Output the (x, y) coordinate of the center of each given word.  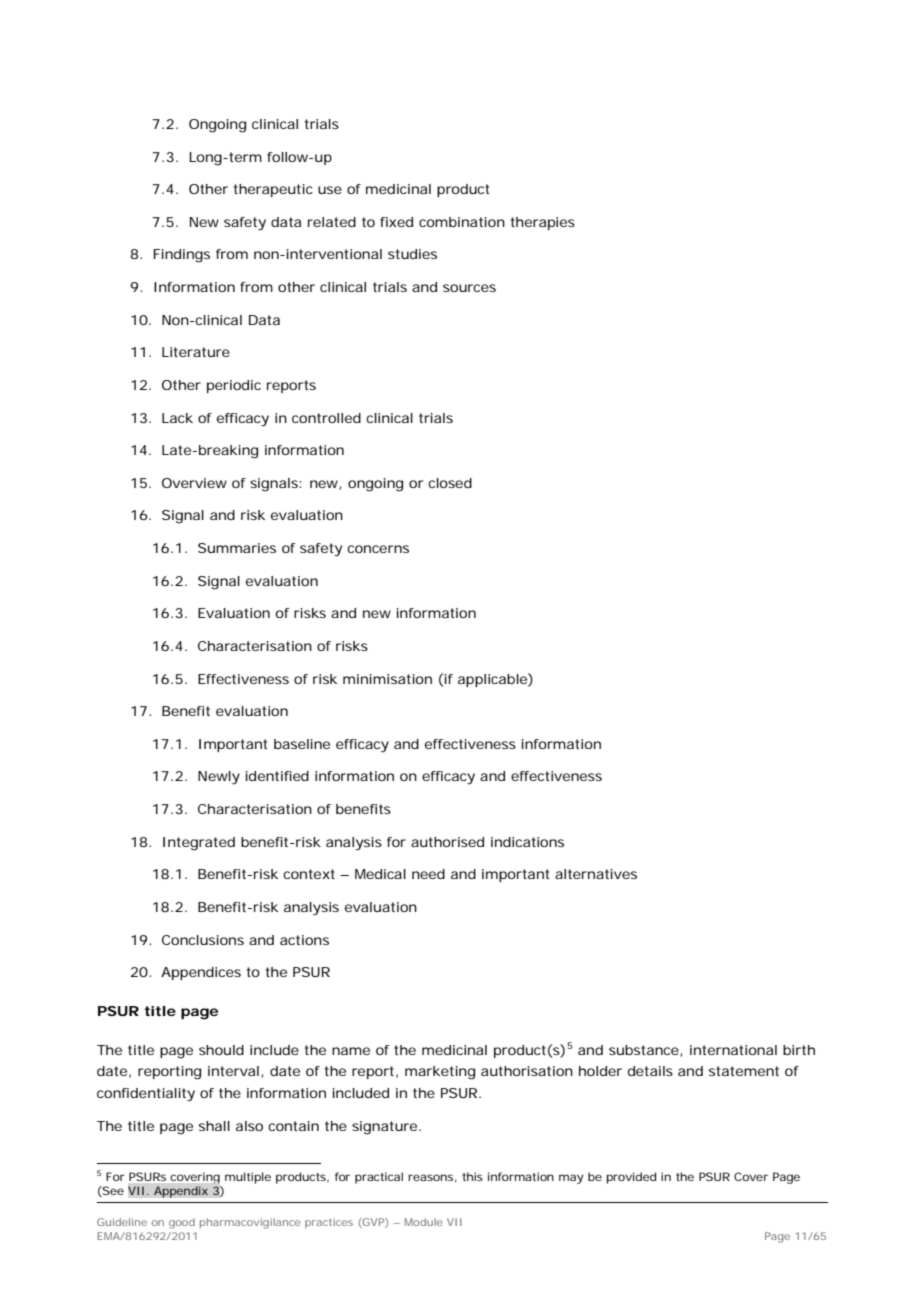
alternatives (596, 874)
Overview (194, 483)
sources (469, 288)
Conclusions (203, 940)
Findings (182, 256)
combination (462, 222)
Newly (219, 778)
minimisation (387, 679)
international (733, 1050)
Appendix (181, 1192)
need (428, 874)
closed (450, 483)
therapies (543, 223)
